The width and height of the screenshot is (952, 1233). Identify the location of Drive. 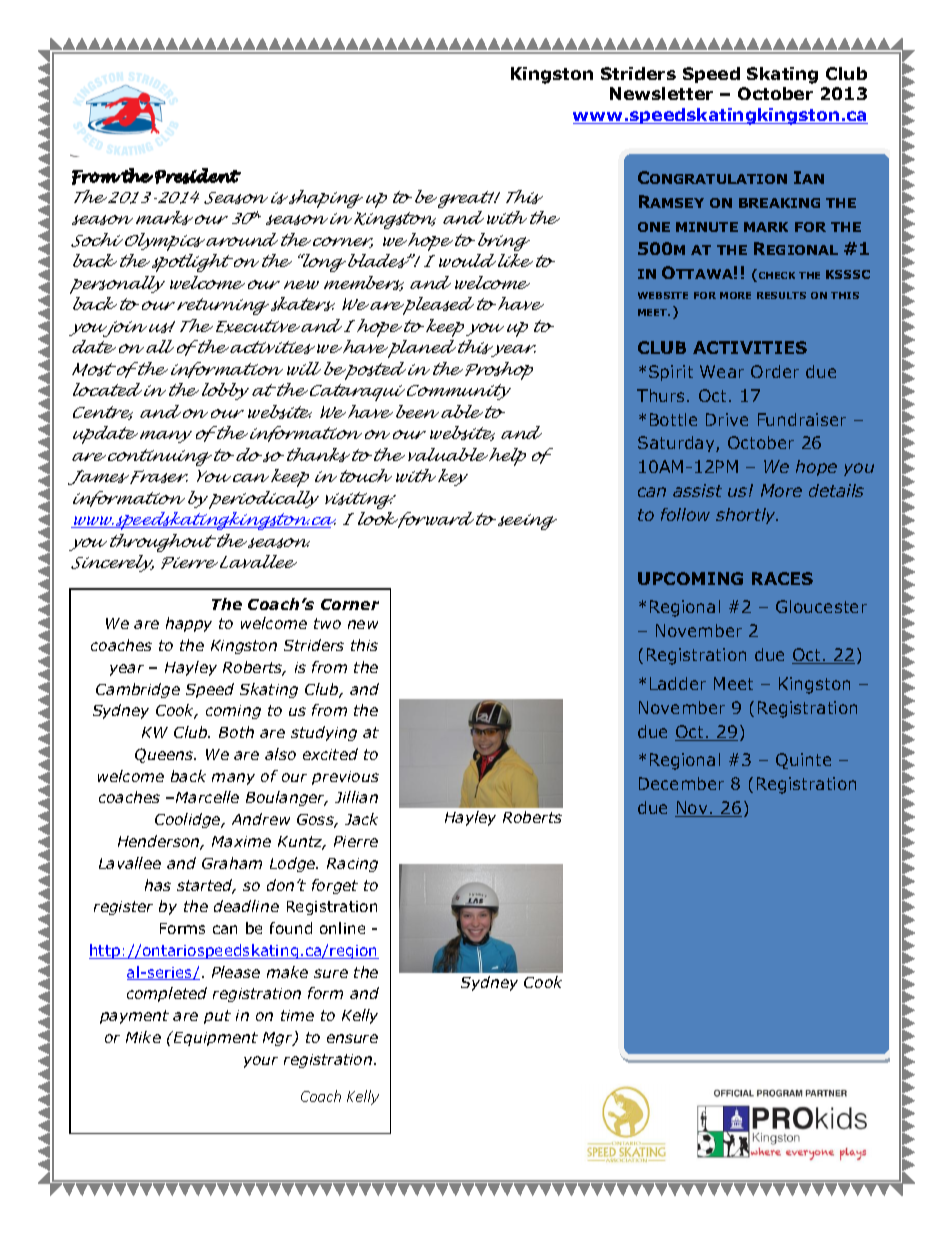
(727, 419).
